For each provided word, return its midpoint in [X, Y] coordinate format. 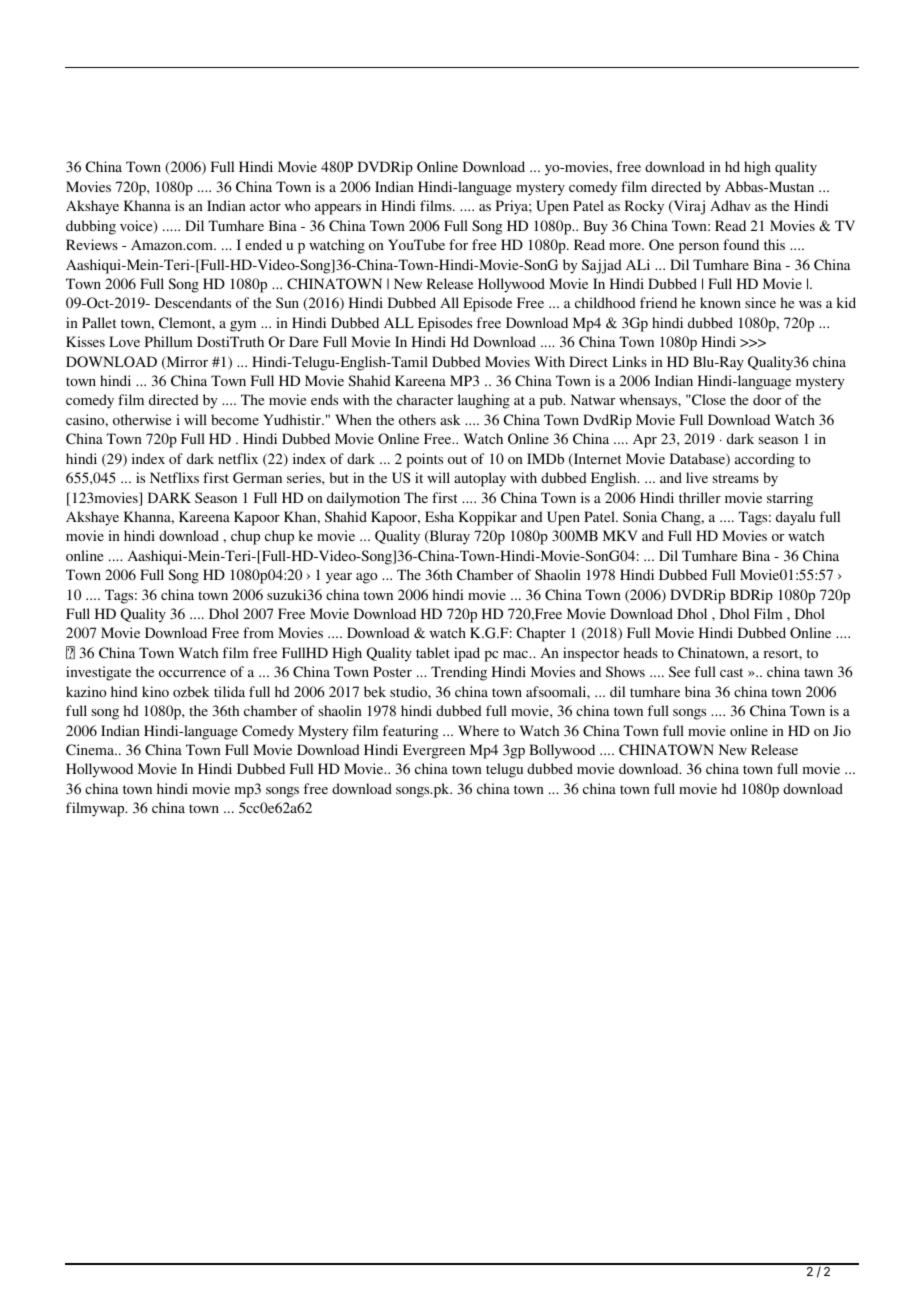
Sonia [640, 516]
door [767, 399]
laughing [484, 401]
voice [137, 227]
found [741, 244]
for [458, 244]
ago [366, 578]
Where [478, 730]
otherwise [142, 419]
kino [155, 691]
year [339, 578]
